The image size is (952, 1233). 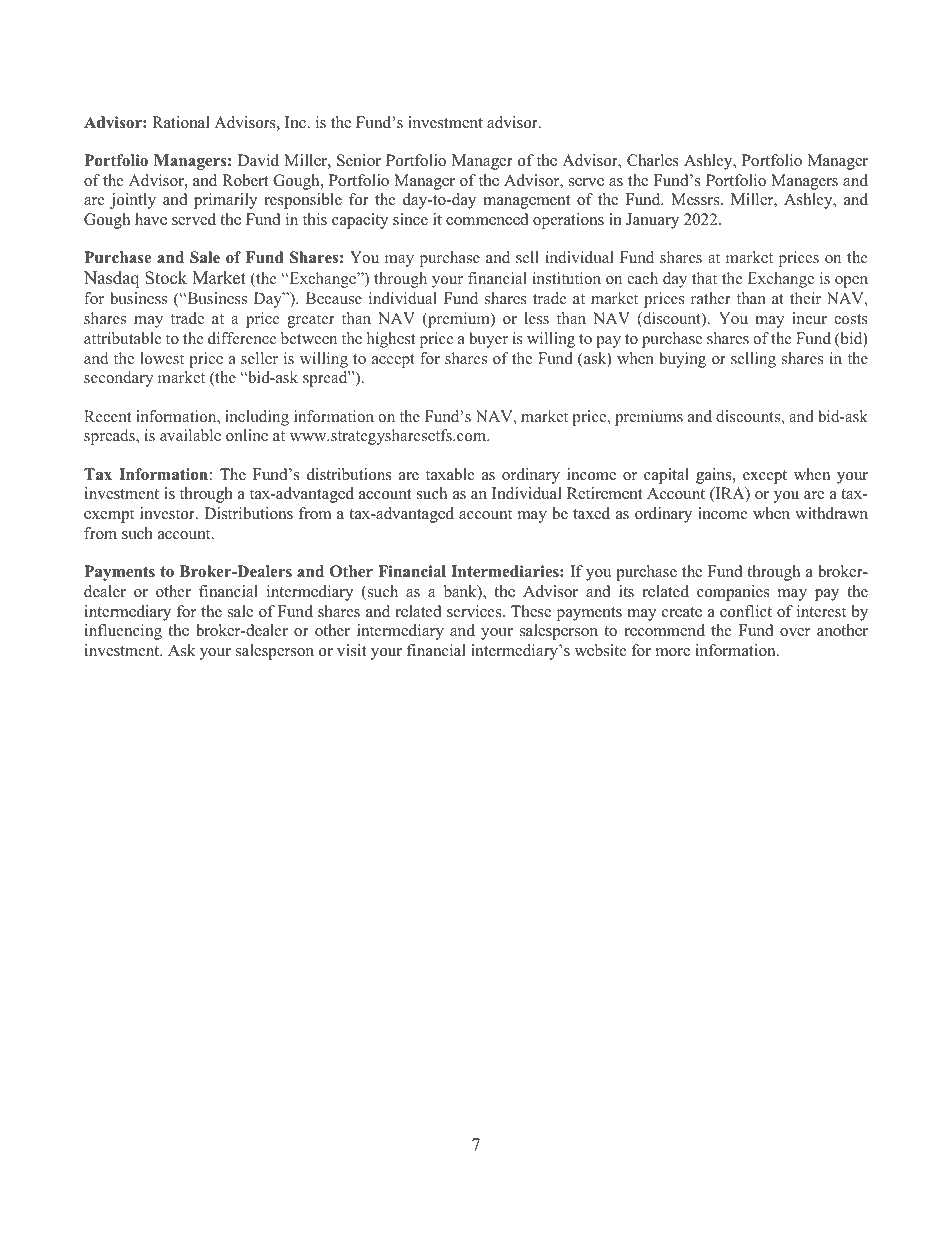 I want to click on that, so click(x=704, y=278).
